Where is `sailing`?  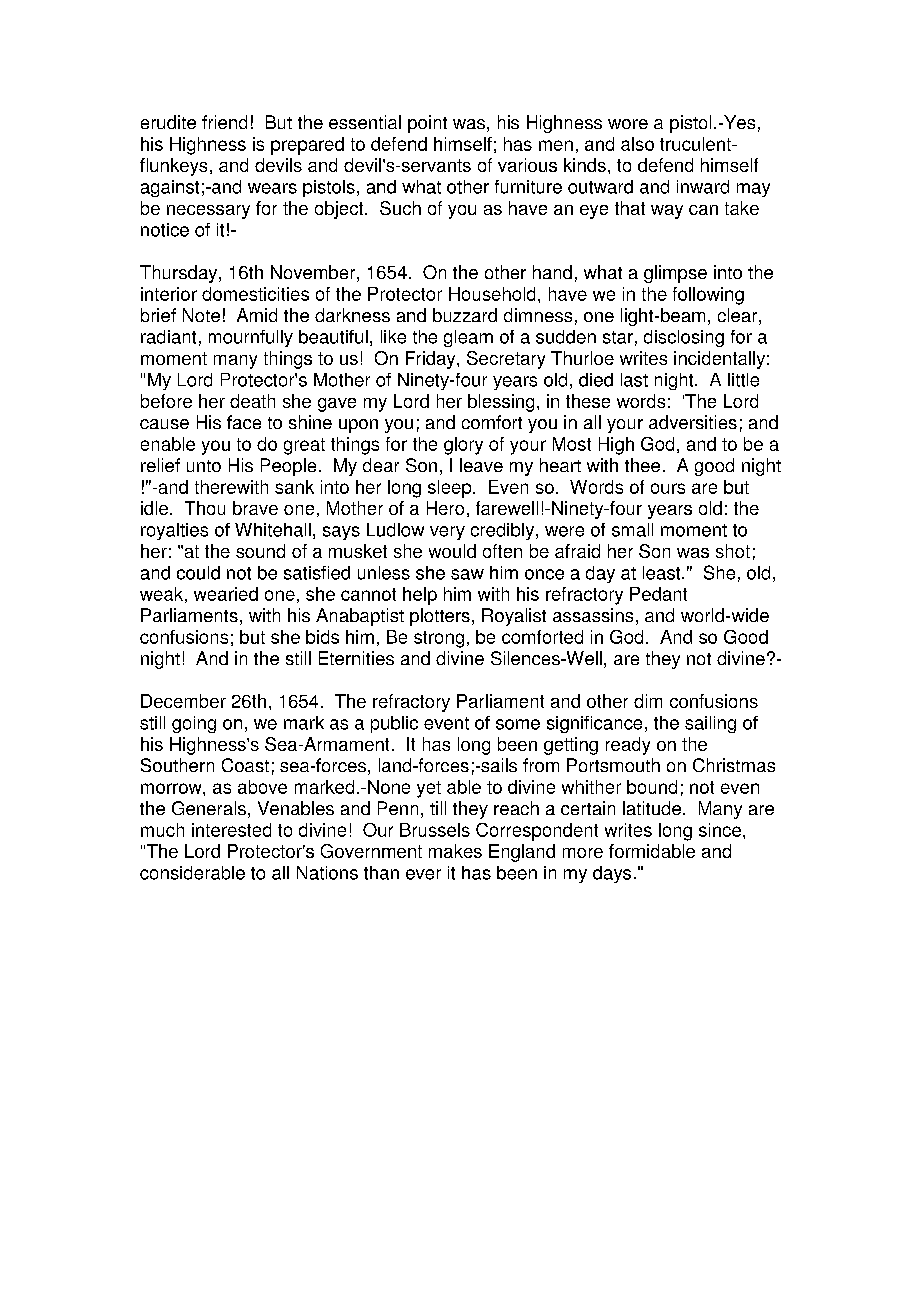
sailing is located at coordinates (710, 724).
